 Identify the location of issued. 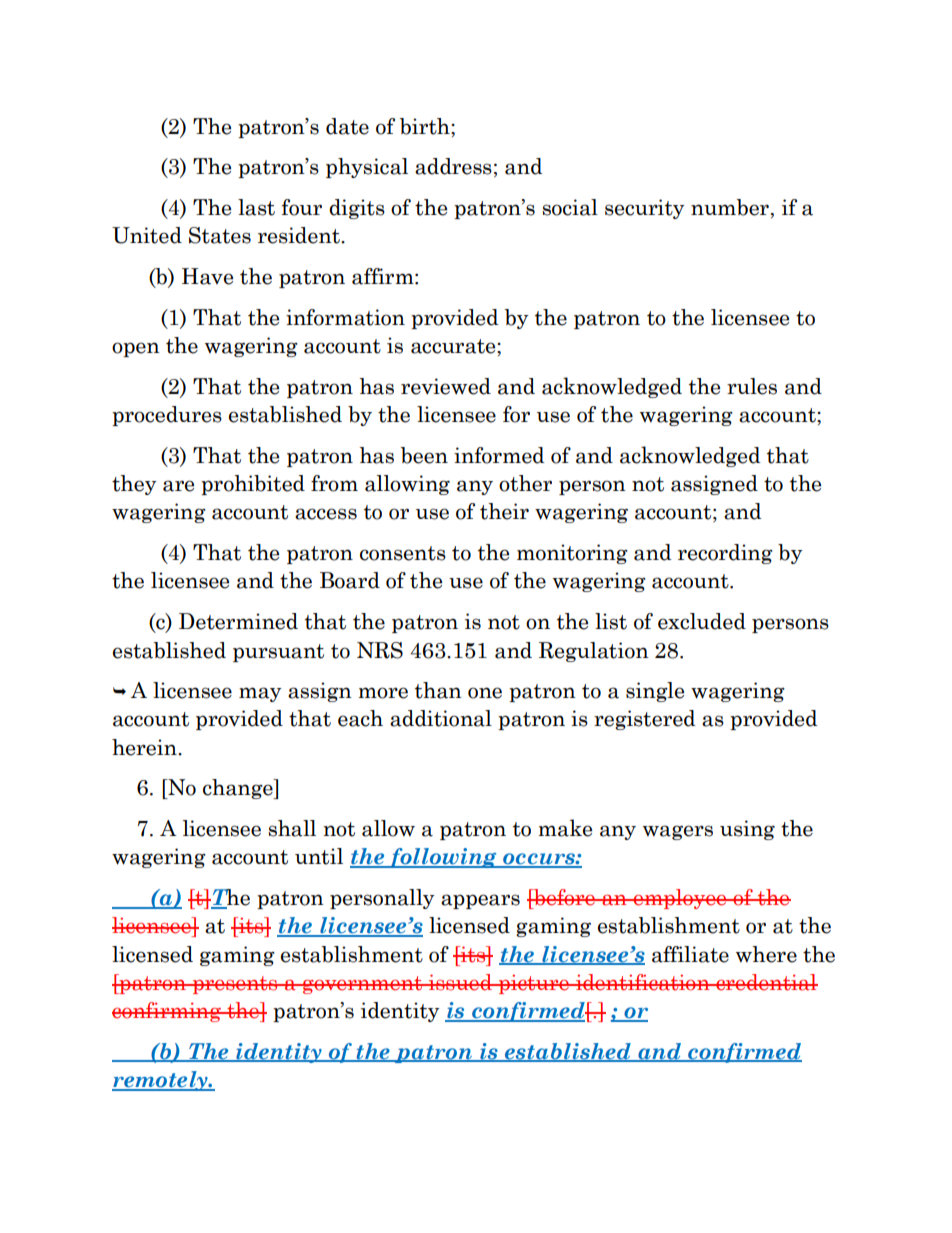
(461, 982).
